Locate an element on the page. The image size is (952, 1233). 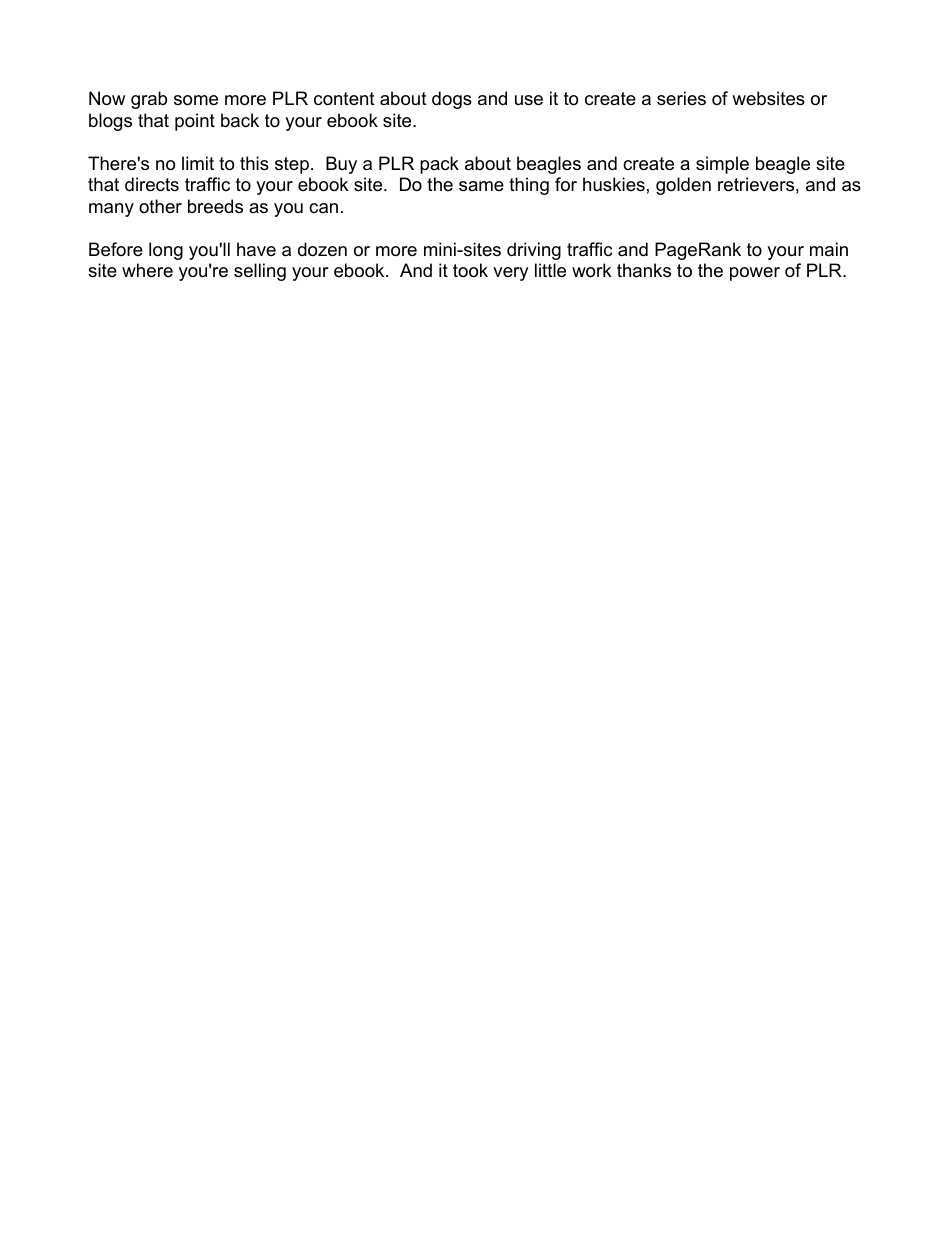
simple is located at coordinates (722, 165).
